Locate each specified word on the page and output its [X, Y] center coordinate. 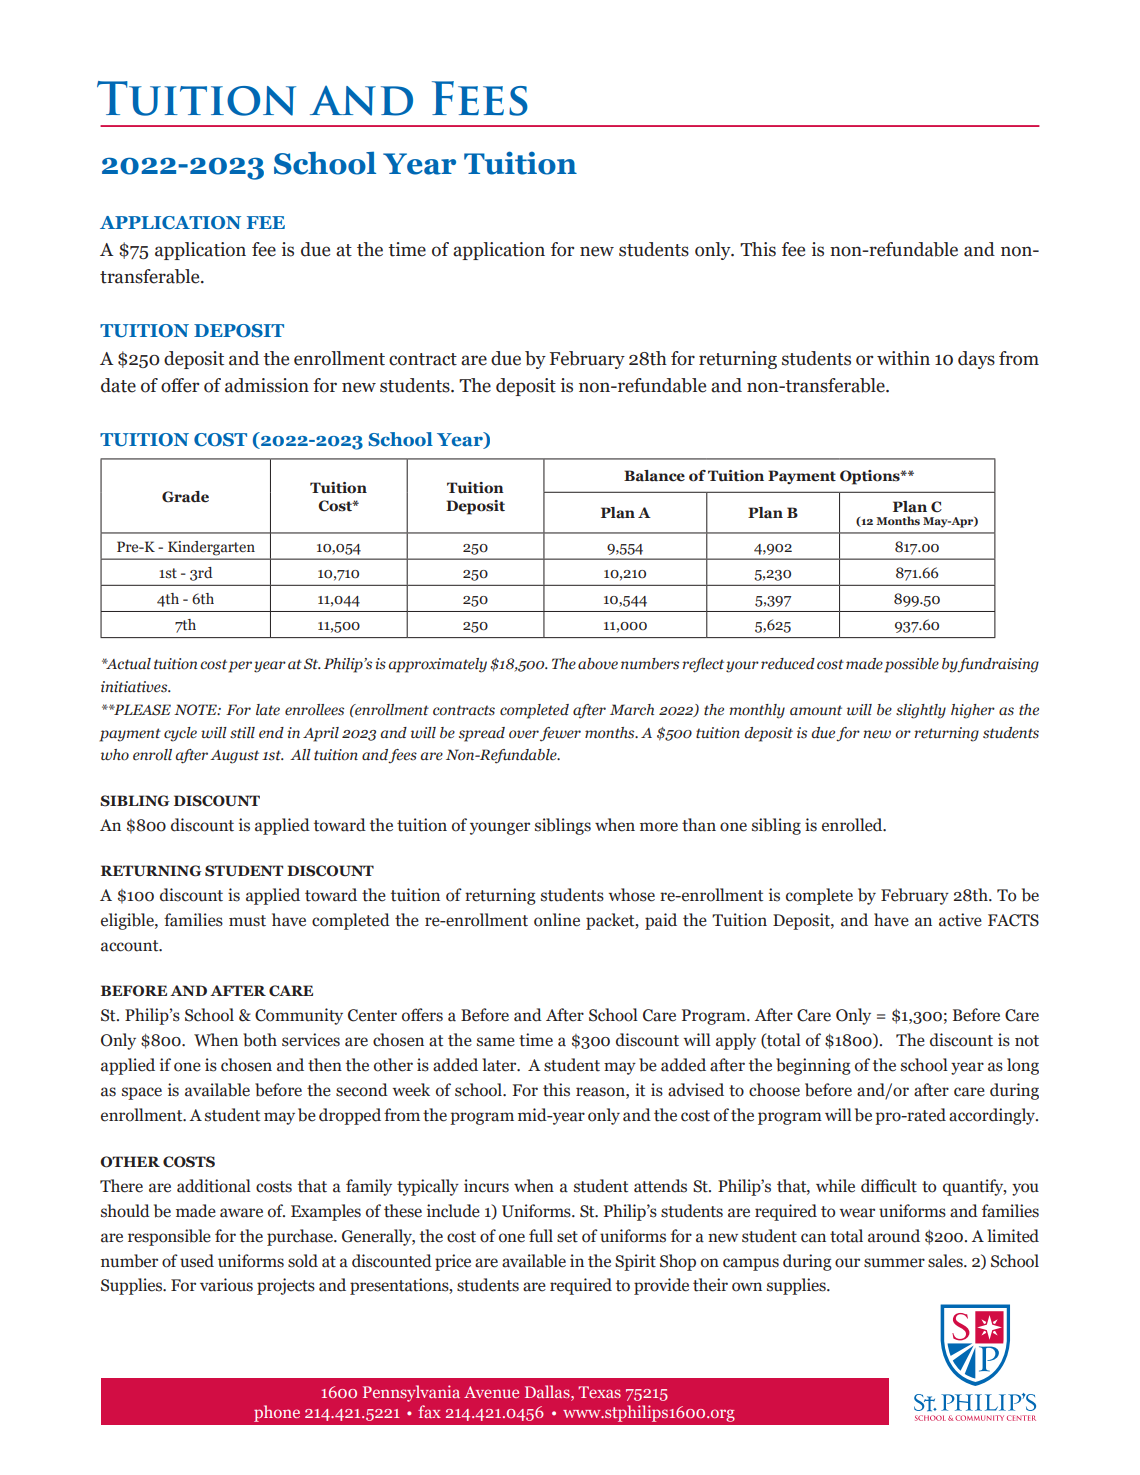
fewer [560, 734]
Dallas [548, 1391]
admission [267, 385]
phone [277, 1413]
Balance [654, 476]
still [242, 733]
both [260, 1040]
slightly [921, 711]
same [496, 1042]
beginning [813, 1066]
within [903, 358]
